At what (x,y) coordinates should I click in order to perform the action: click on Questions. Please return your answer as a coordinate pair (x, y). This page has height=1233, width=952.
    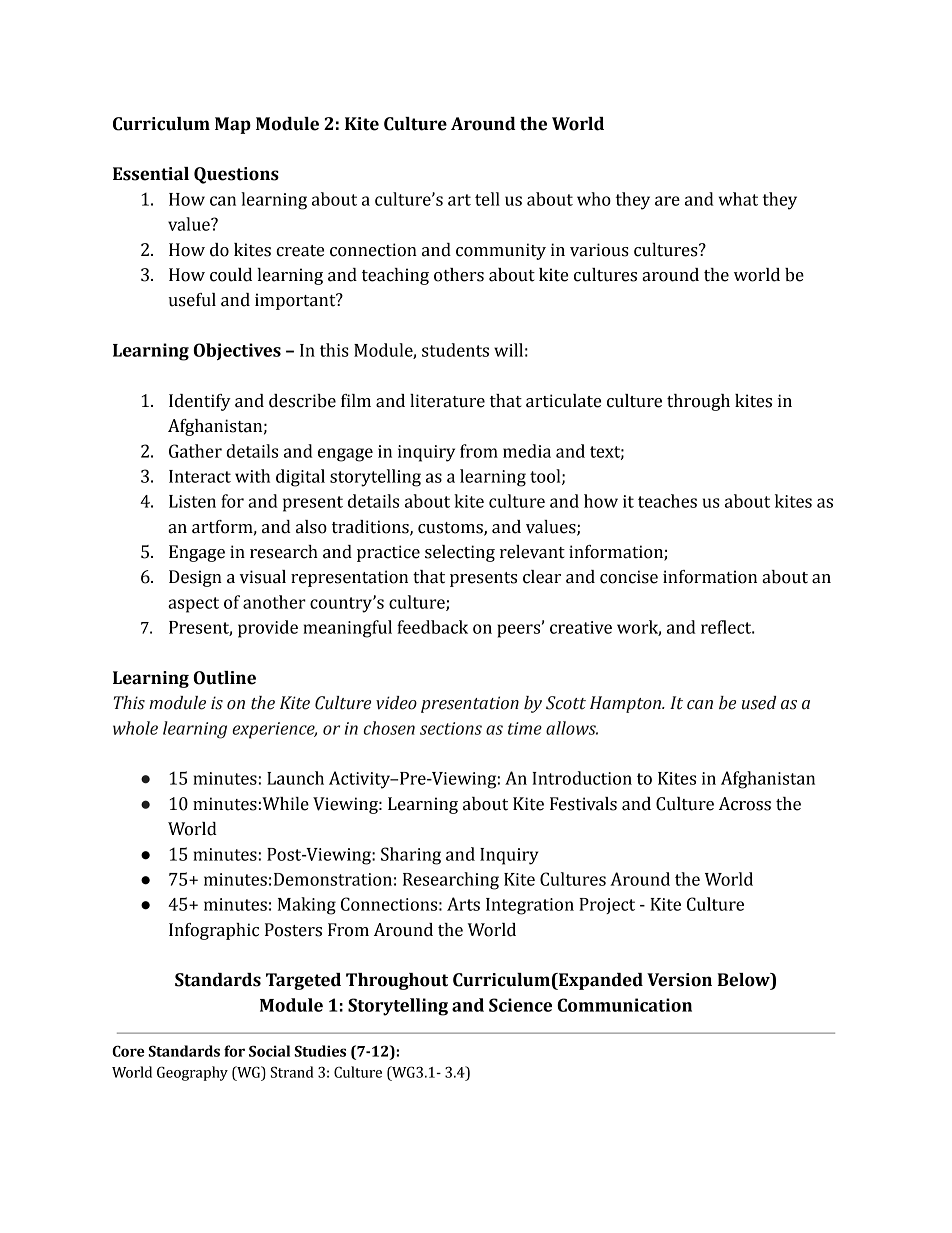
    Looking at the image, I should click on (236, 175).
